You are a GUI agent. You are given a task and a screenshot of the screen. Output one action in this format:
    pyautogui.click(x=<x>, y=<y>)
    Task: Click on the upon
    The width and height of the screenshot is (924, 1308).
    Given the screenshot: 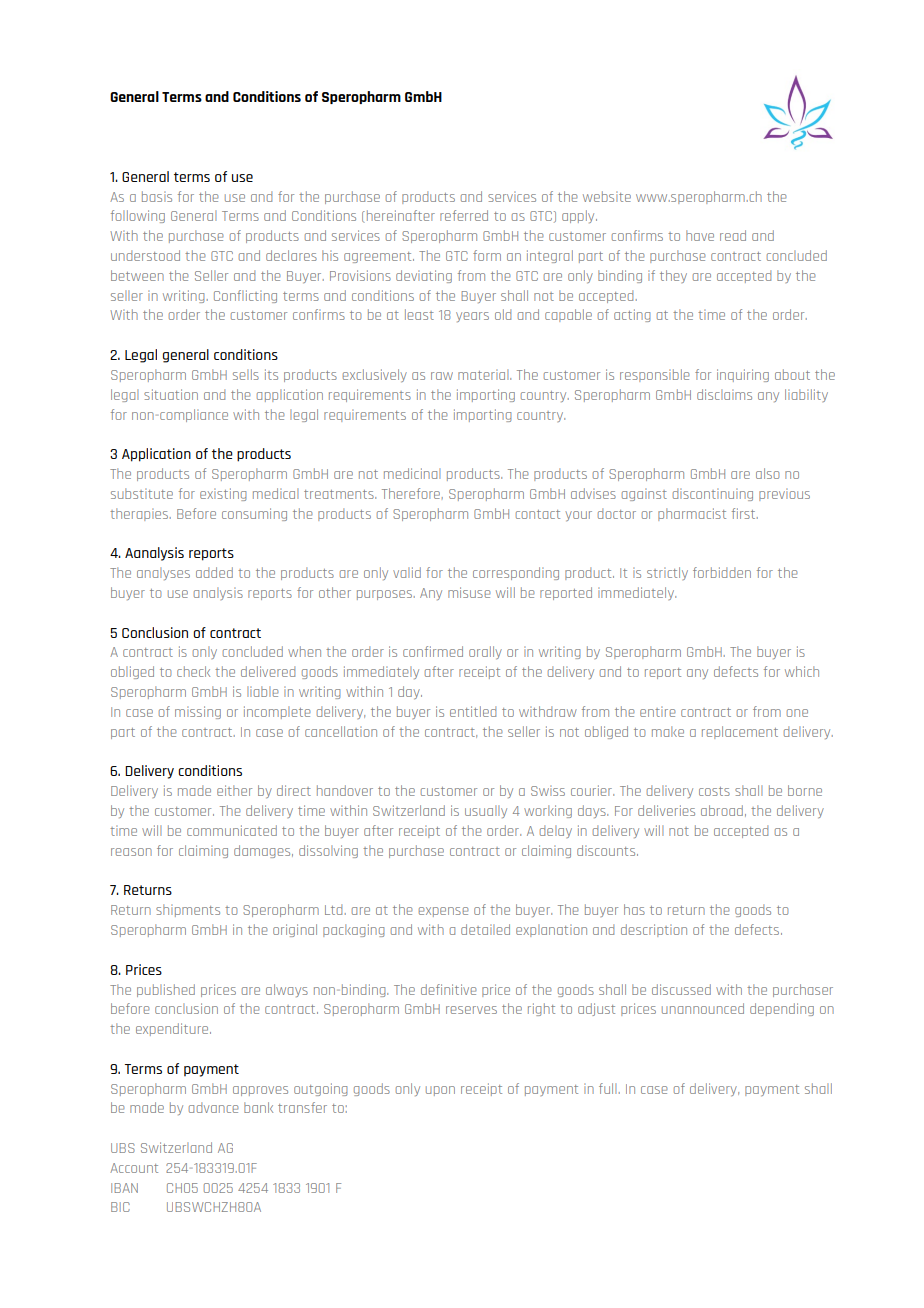 What is the action you would take?
    pyautogui.click(x=440, y=1091)
